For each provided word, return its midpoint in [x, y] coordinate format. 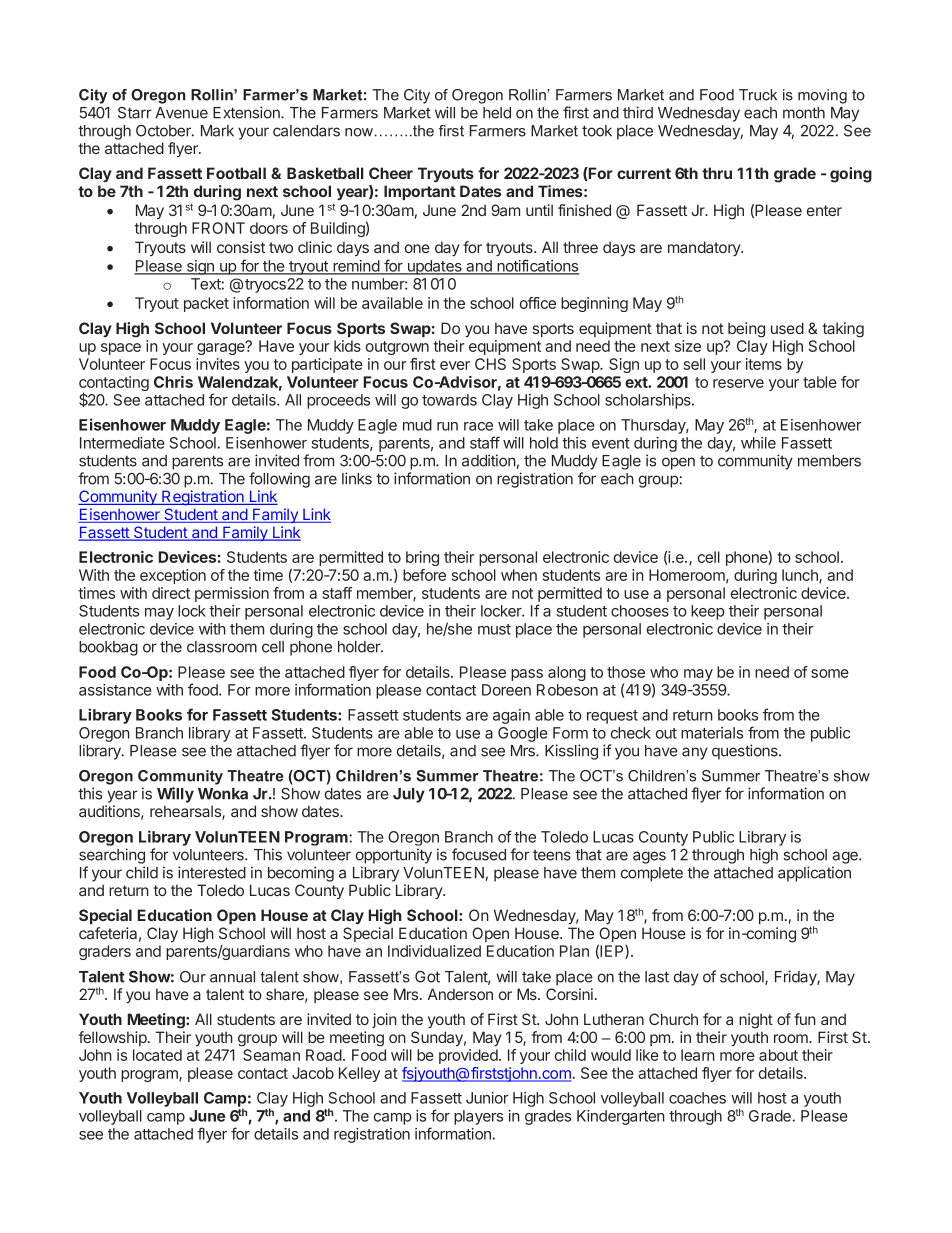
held [497, 113]
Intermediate [122, 443]
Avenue [181, 113]
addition [489, 460]
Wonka [223, 794]
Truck [758, 95]
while [758, 443]
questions [746, 752]
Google [523, 734]
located [157, 1055]
